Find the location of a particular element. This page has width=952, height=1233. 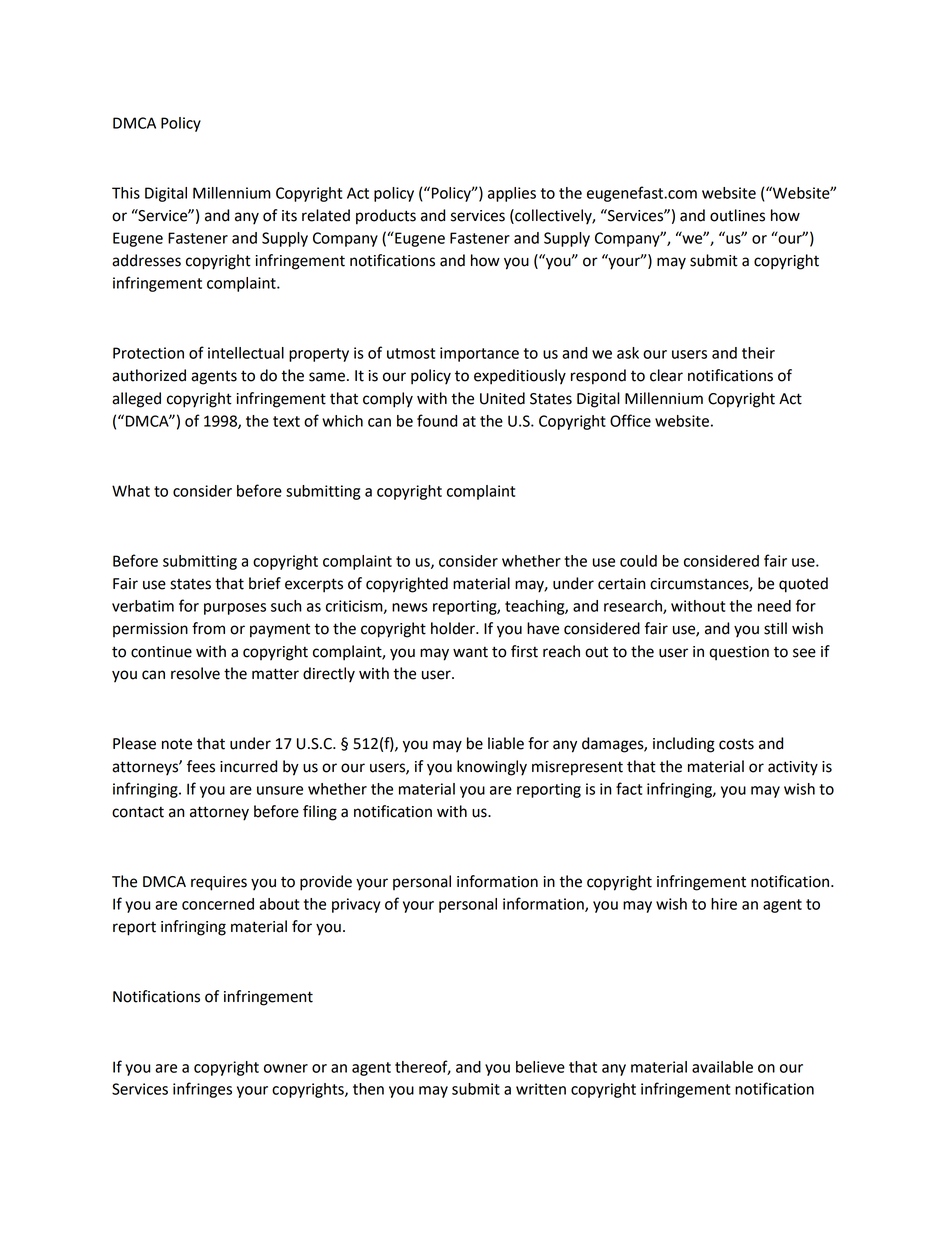

its is located at coordinates (289, 216).
